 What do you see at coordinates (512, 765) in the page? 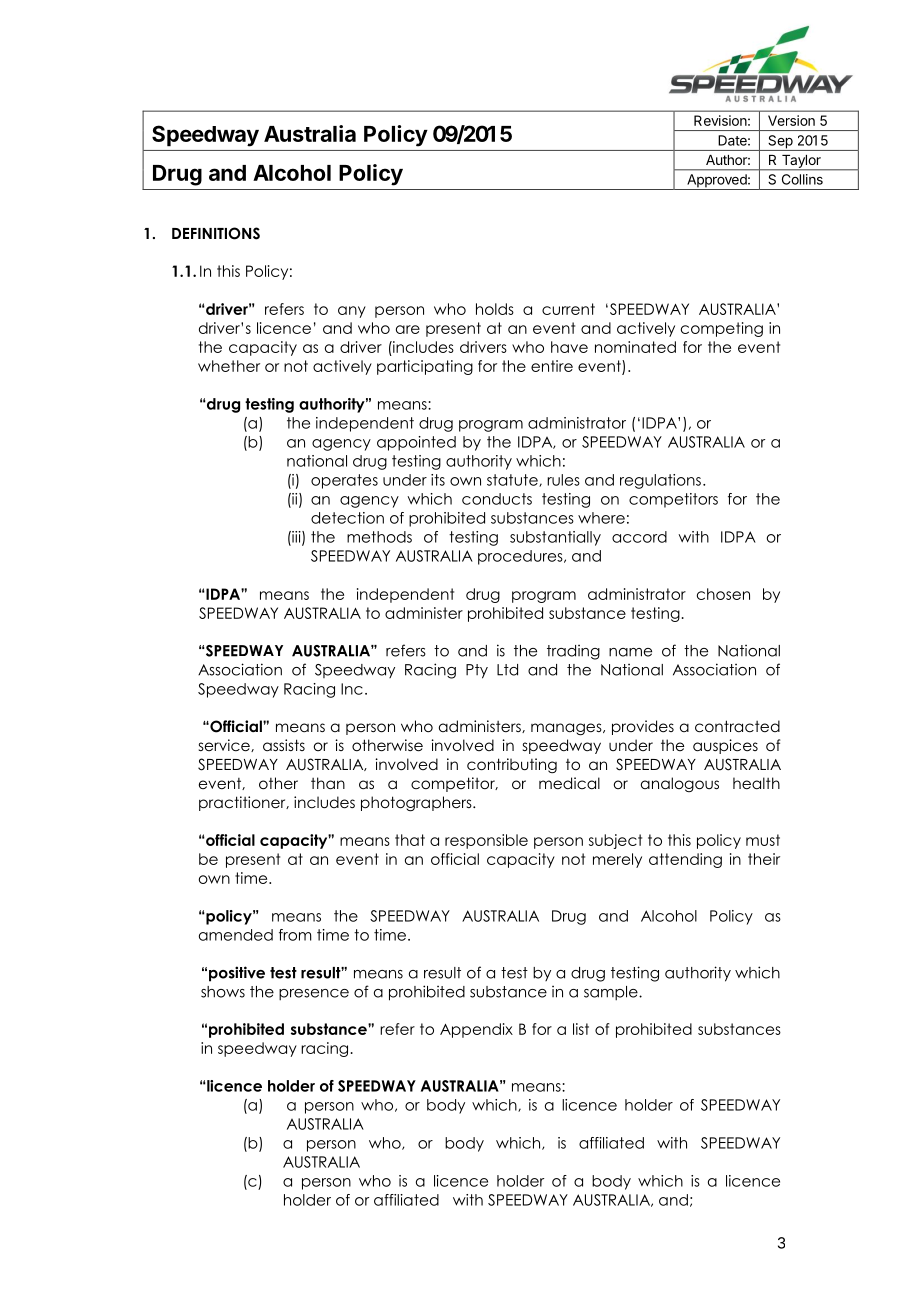
I see `contributing` at bounding box center [512, 765].
